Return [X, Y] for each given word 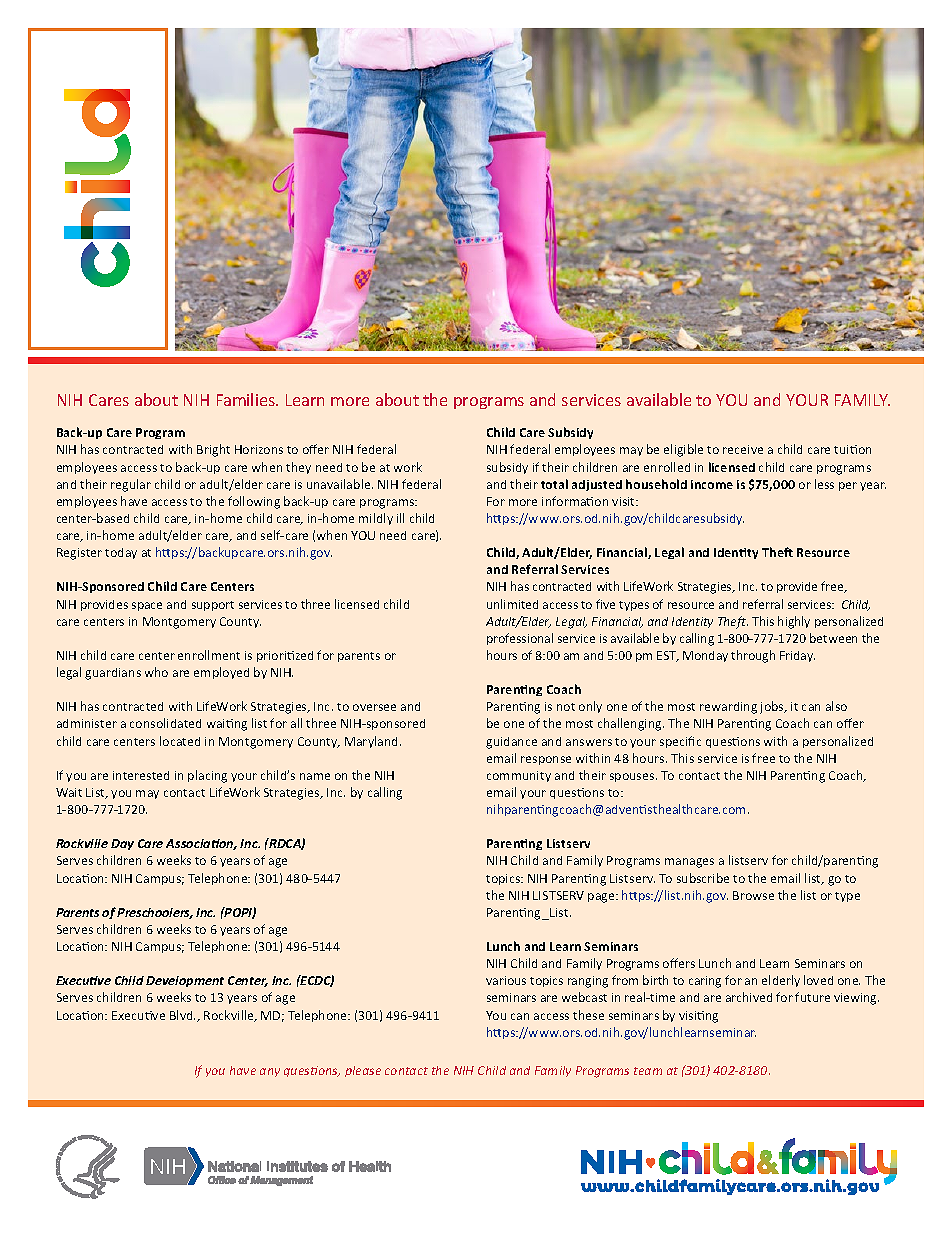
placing [207, 776]
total [554, 484]
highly [794, 622]
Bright [213, 450]
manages [689, 863]
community [519, 776]
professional [520, 639]
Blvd [182, 1015]
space [147, 606]
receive [743, 449]
